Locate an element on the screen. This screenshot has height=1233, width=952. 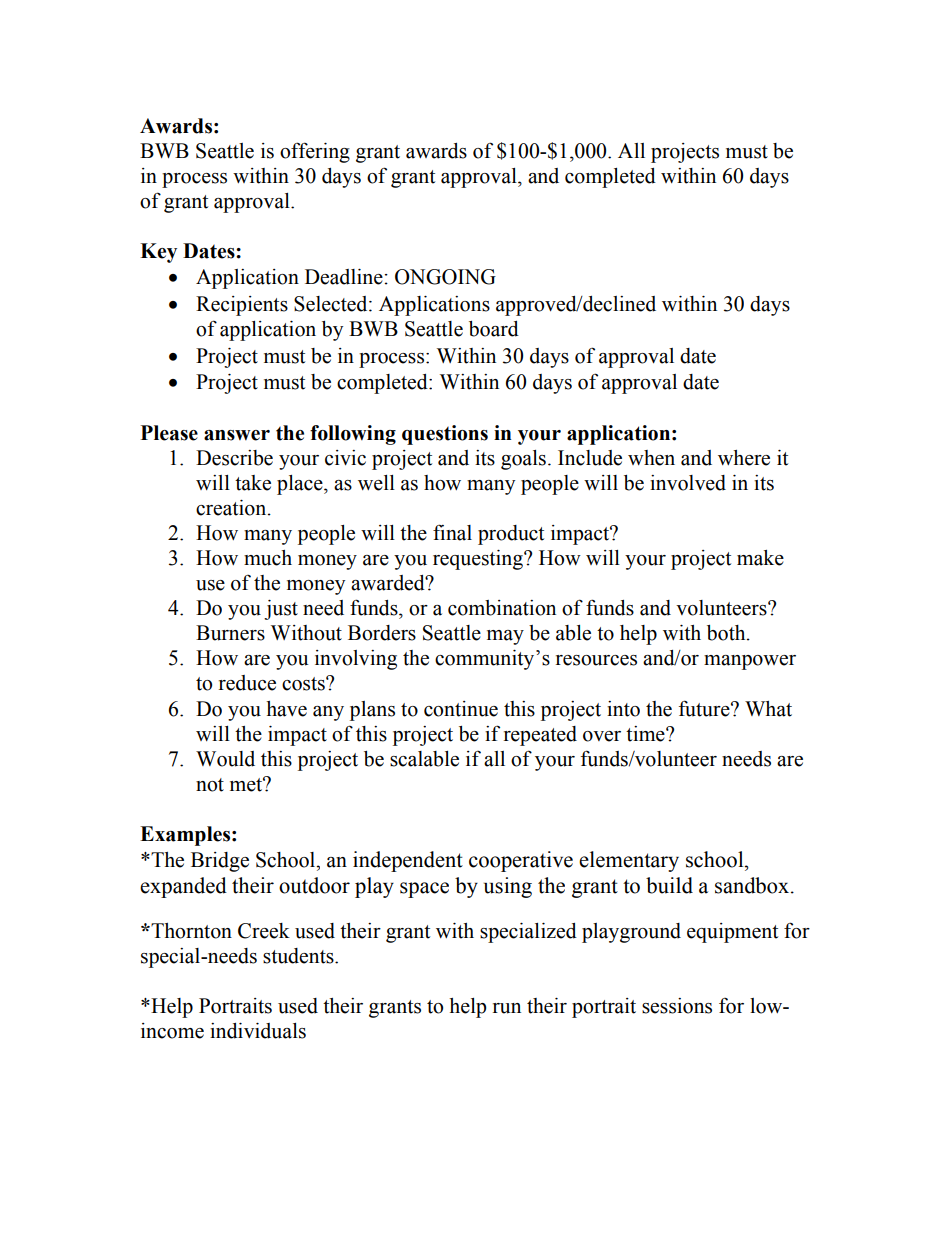
final is located at coordinates (452, 532).
